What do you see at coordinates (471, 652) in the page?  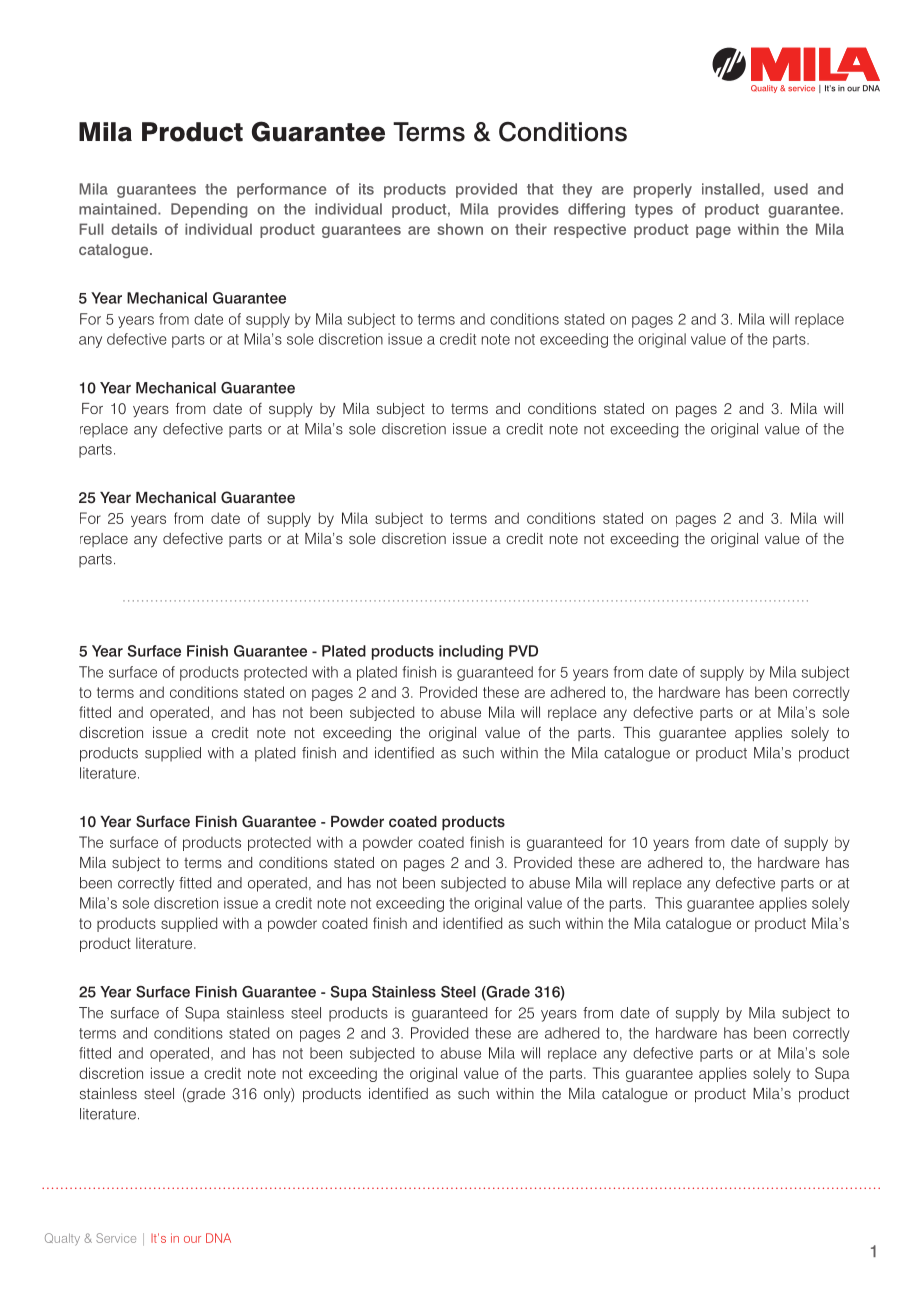 I see `including` at bounding box center [471, 652].
